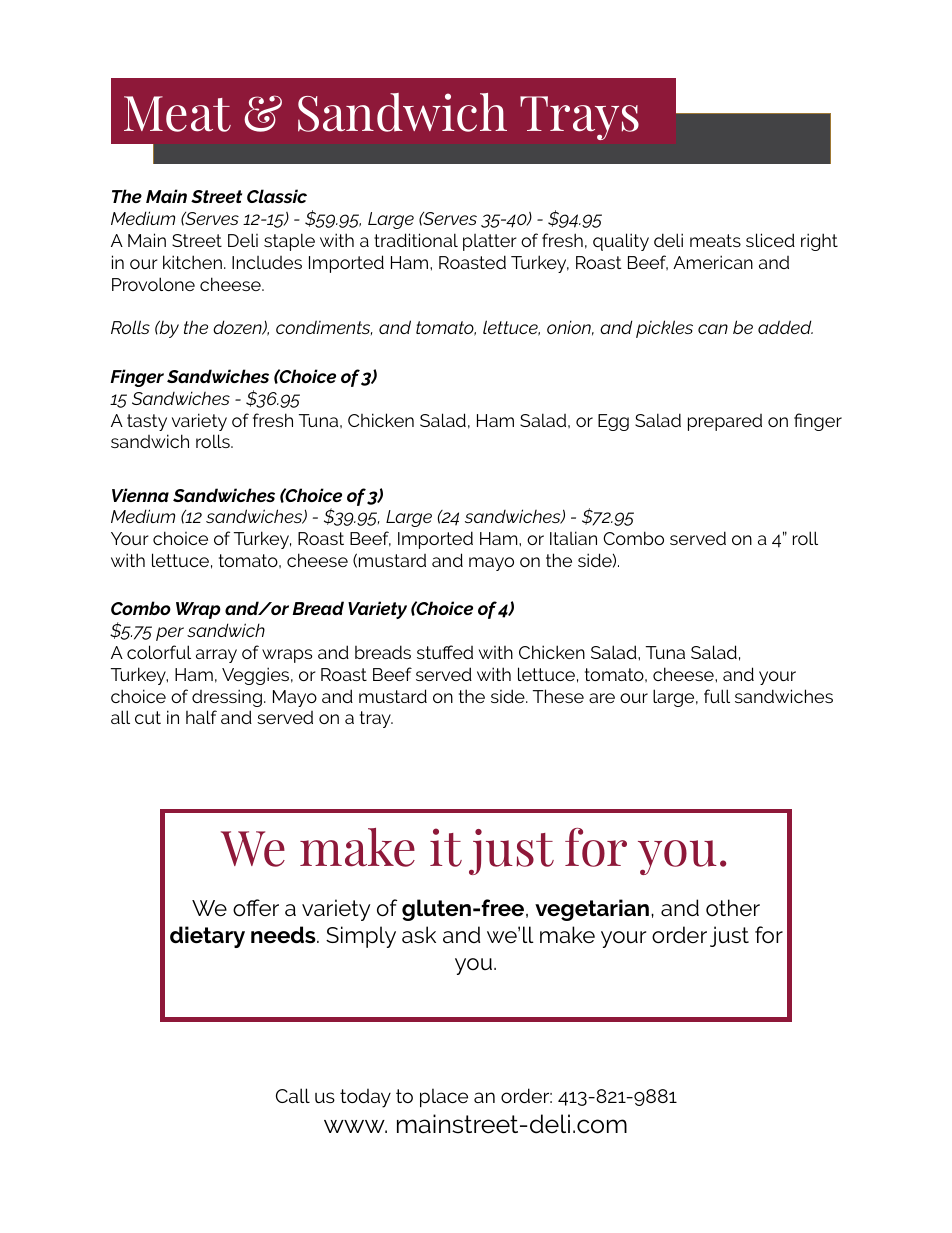  Describe the element at coordinates (770, 240) in the document. I see `sliced` at that location.
